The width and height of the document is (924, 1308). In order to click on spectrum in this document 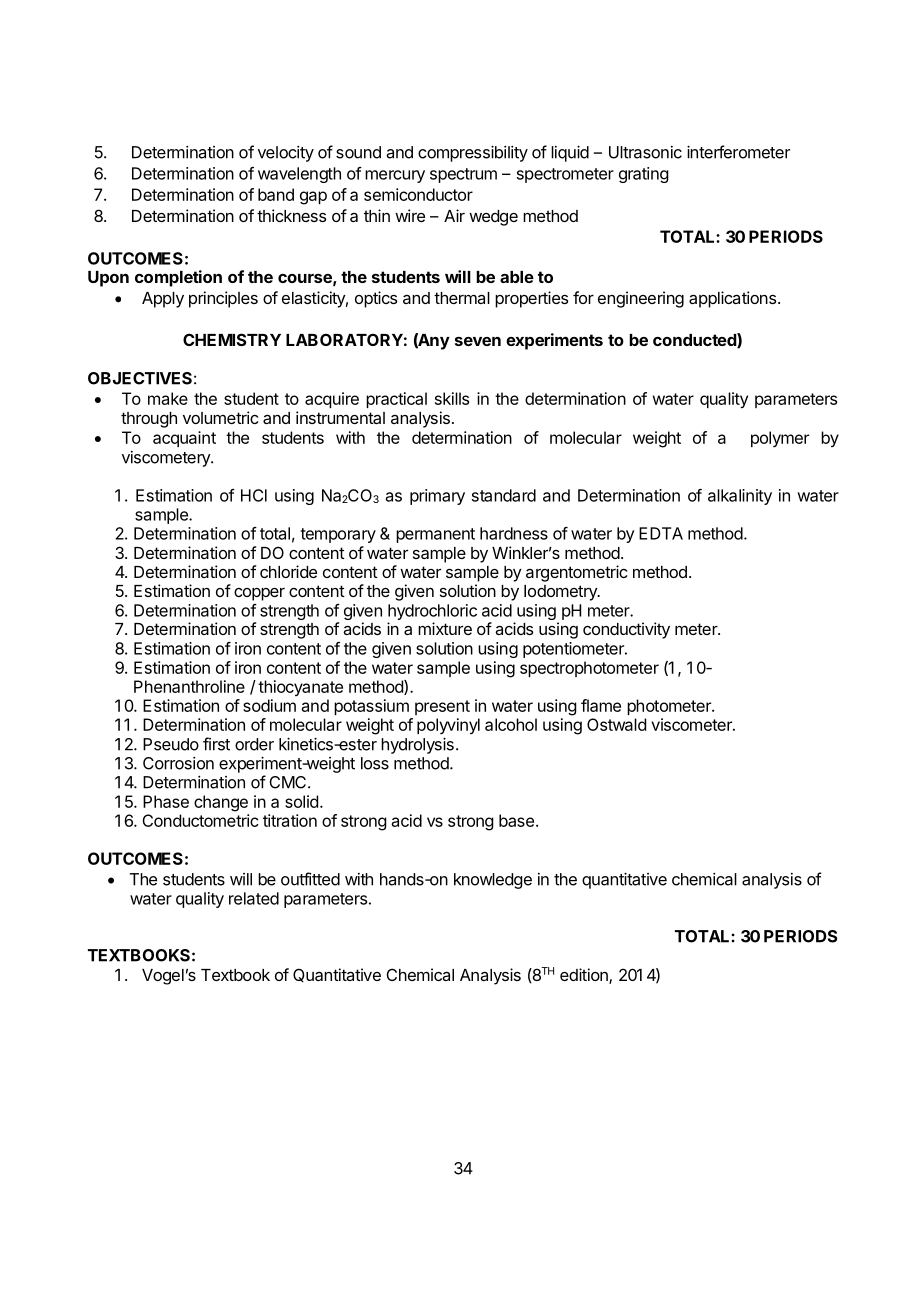, I will do `click(463, 175)`.
